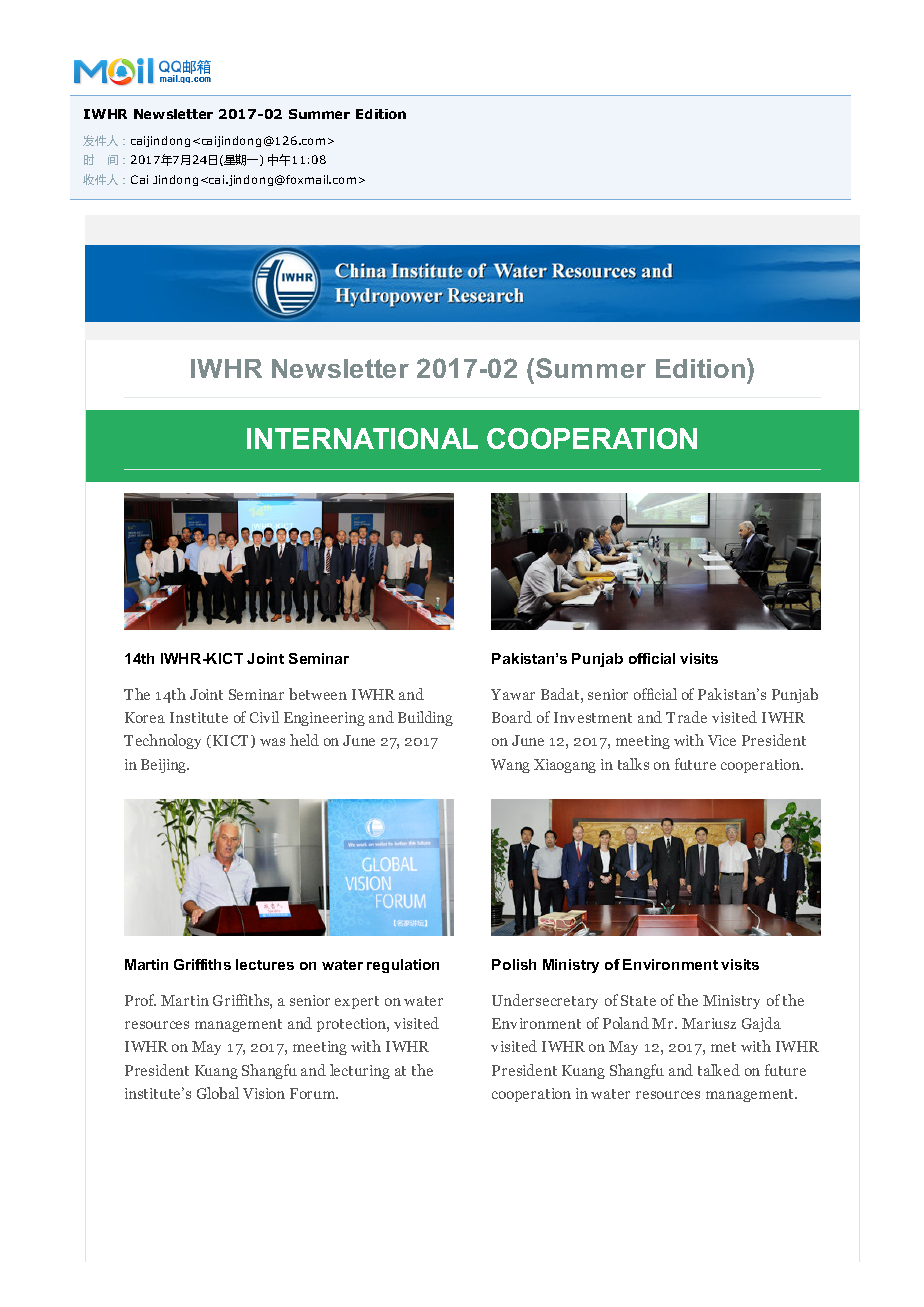  I want to click on Trade, so click(686, 717).
